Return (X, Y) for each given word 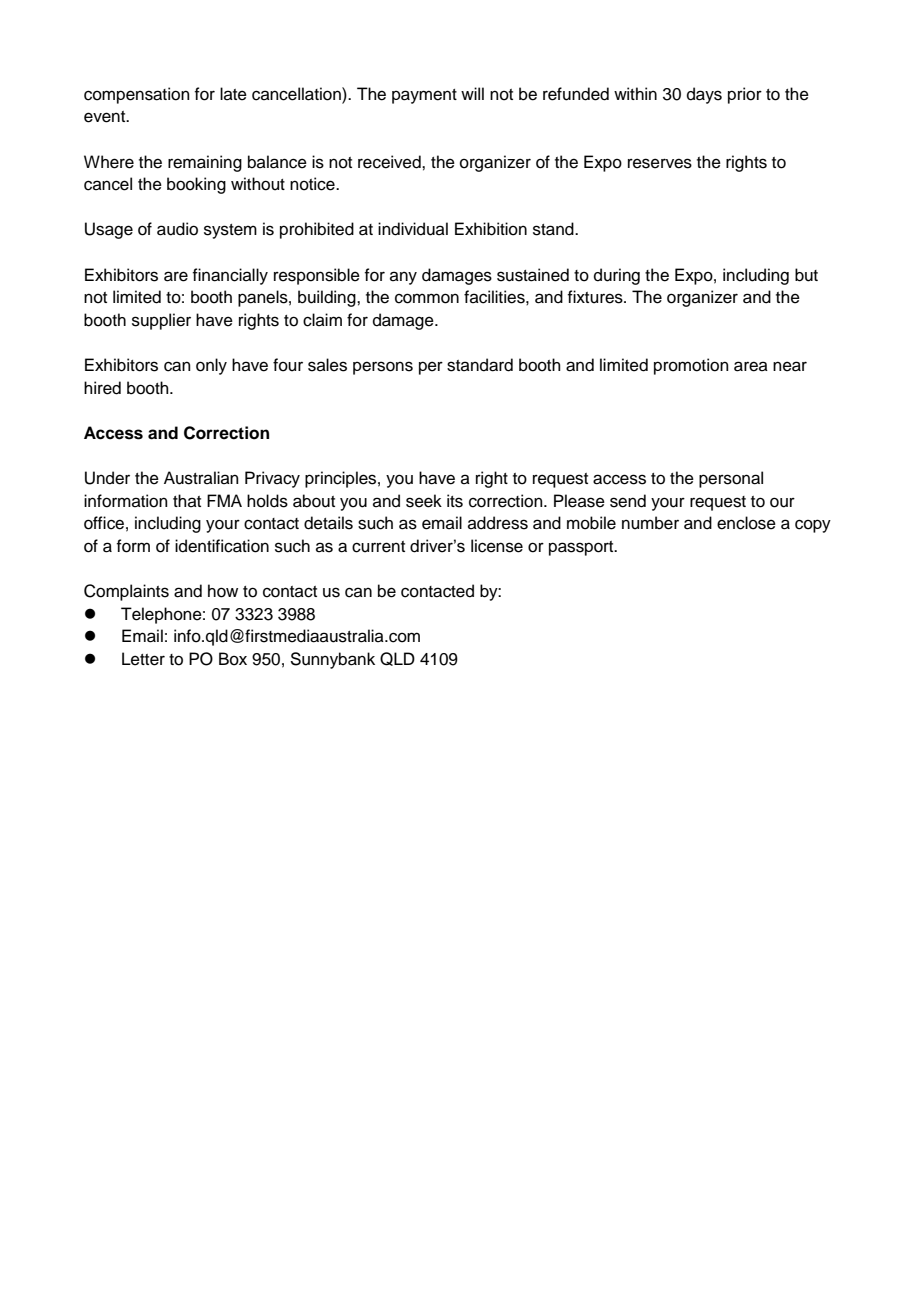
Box (233, 659)
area (751, 366)
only (211, 366)
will (472, 93)
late (233, 94)
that (187, 500)
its (455, 501)
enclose (746, 523)
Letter (143, 659)
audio (177, 229)
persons (383, 368)
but (806, 275)
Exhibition (491, 229)
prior (745, 95)
